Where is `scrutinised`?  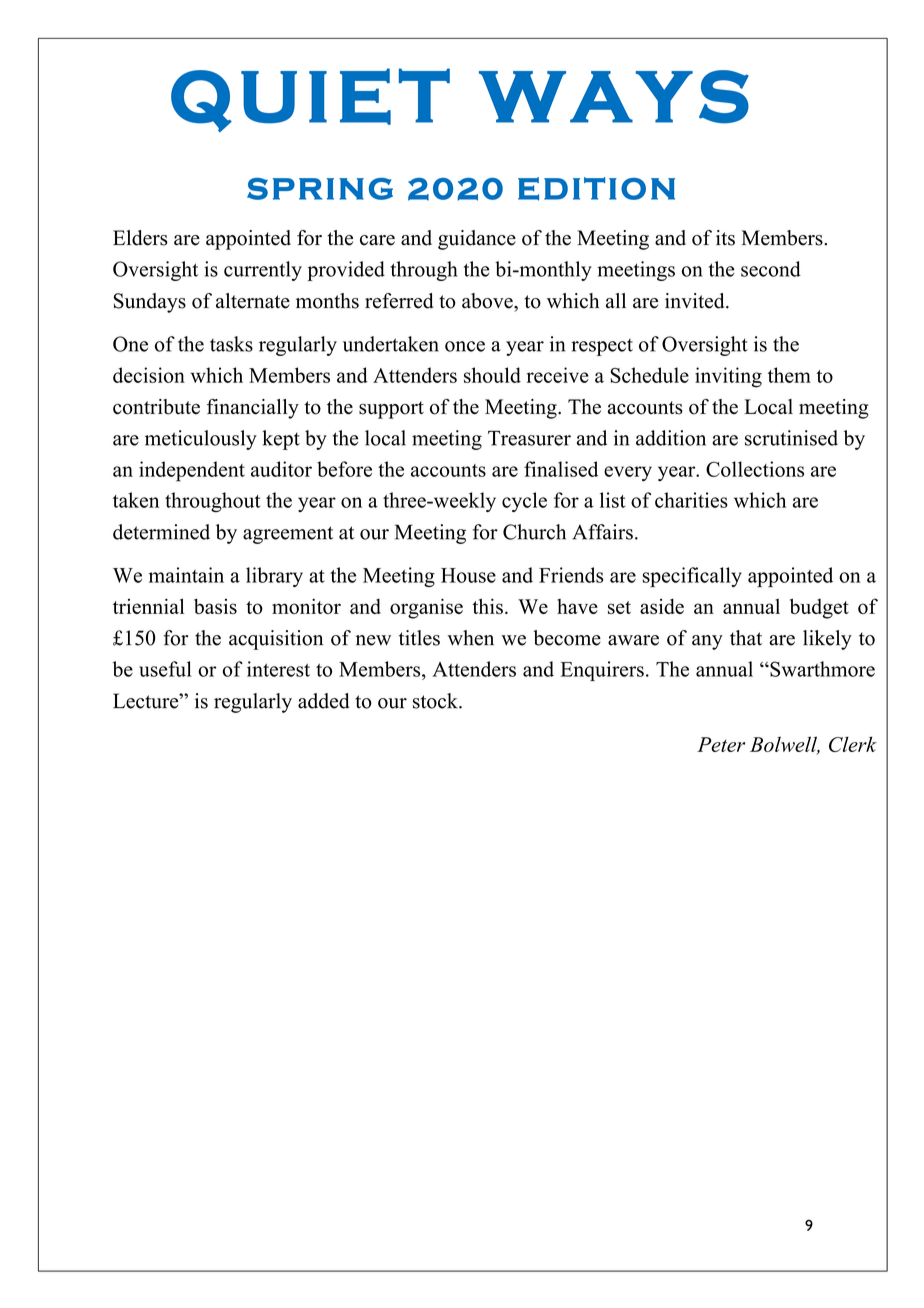
scrutinised is located at coordinates (791, 438).
